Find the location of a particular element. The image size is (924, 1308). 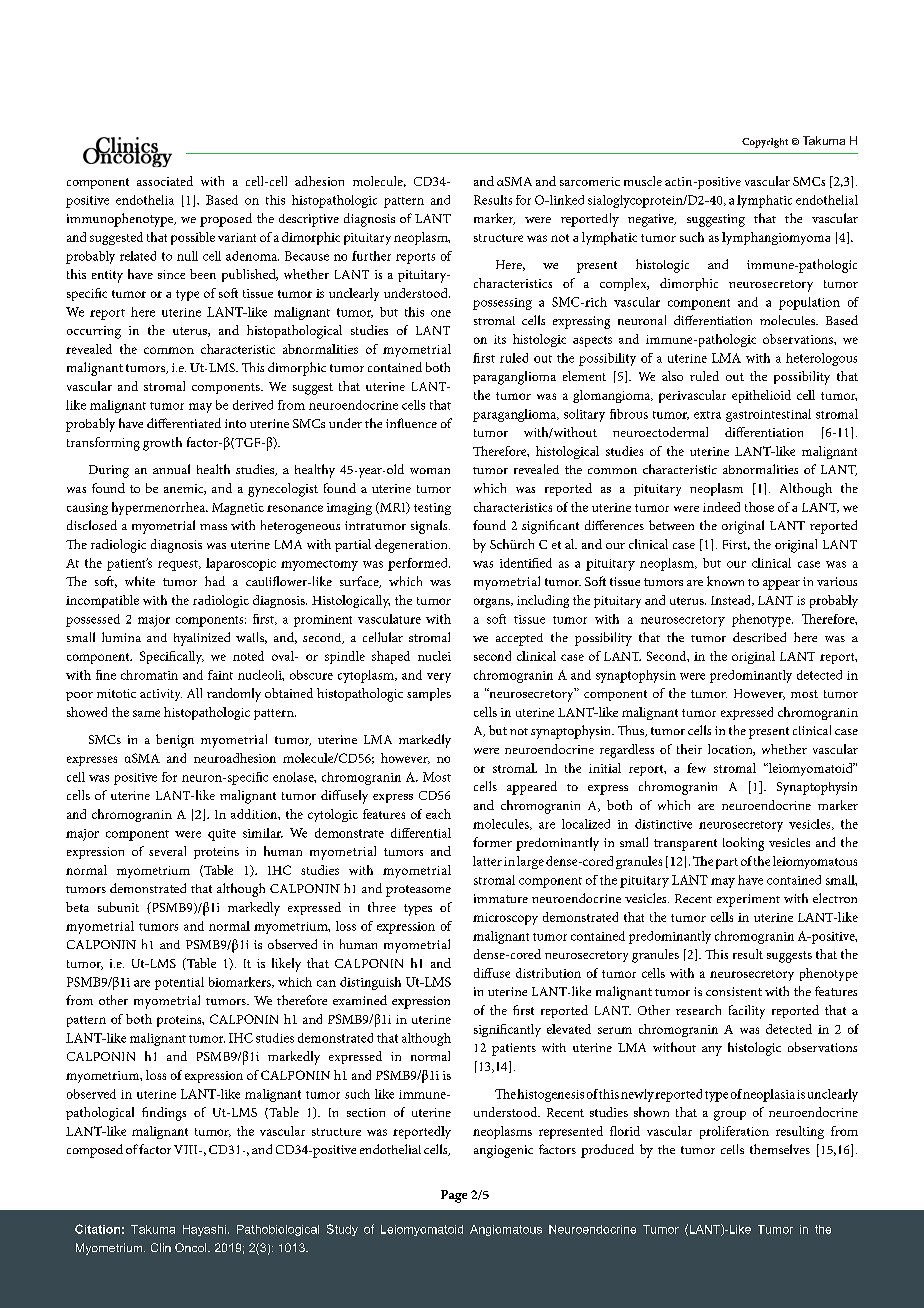

Hayashi is located at coordinates (204, 1230).
